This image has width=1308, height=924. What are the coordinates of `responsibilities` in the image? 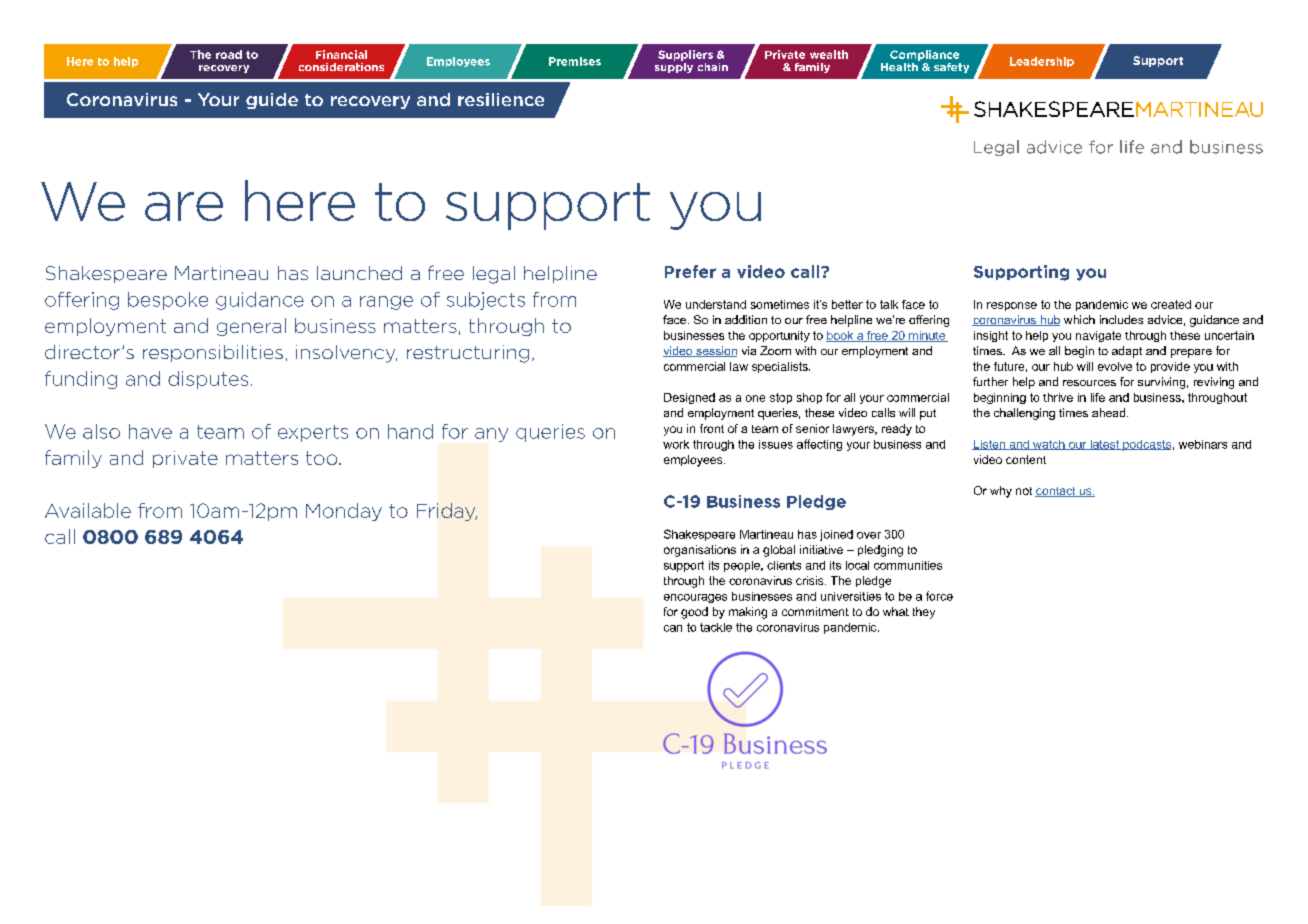 It's located at (213, 353).
